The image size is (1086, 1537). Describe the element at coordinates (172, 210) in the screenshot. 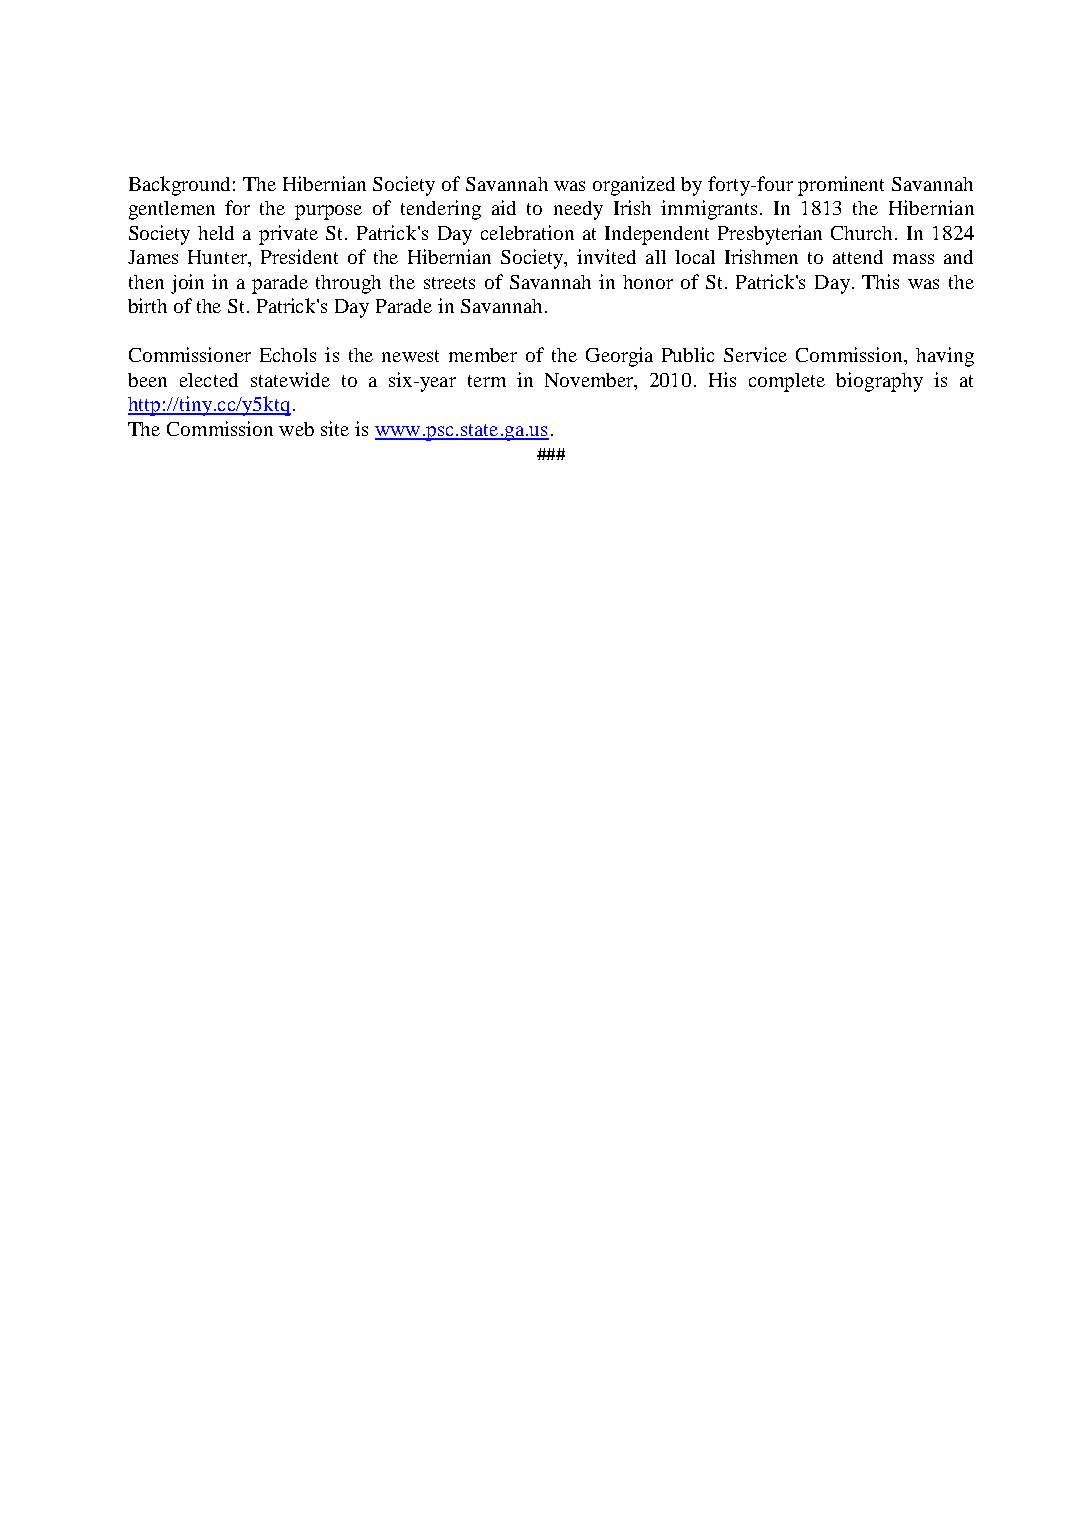

I see `gentlemen` at that location.
